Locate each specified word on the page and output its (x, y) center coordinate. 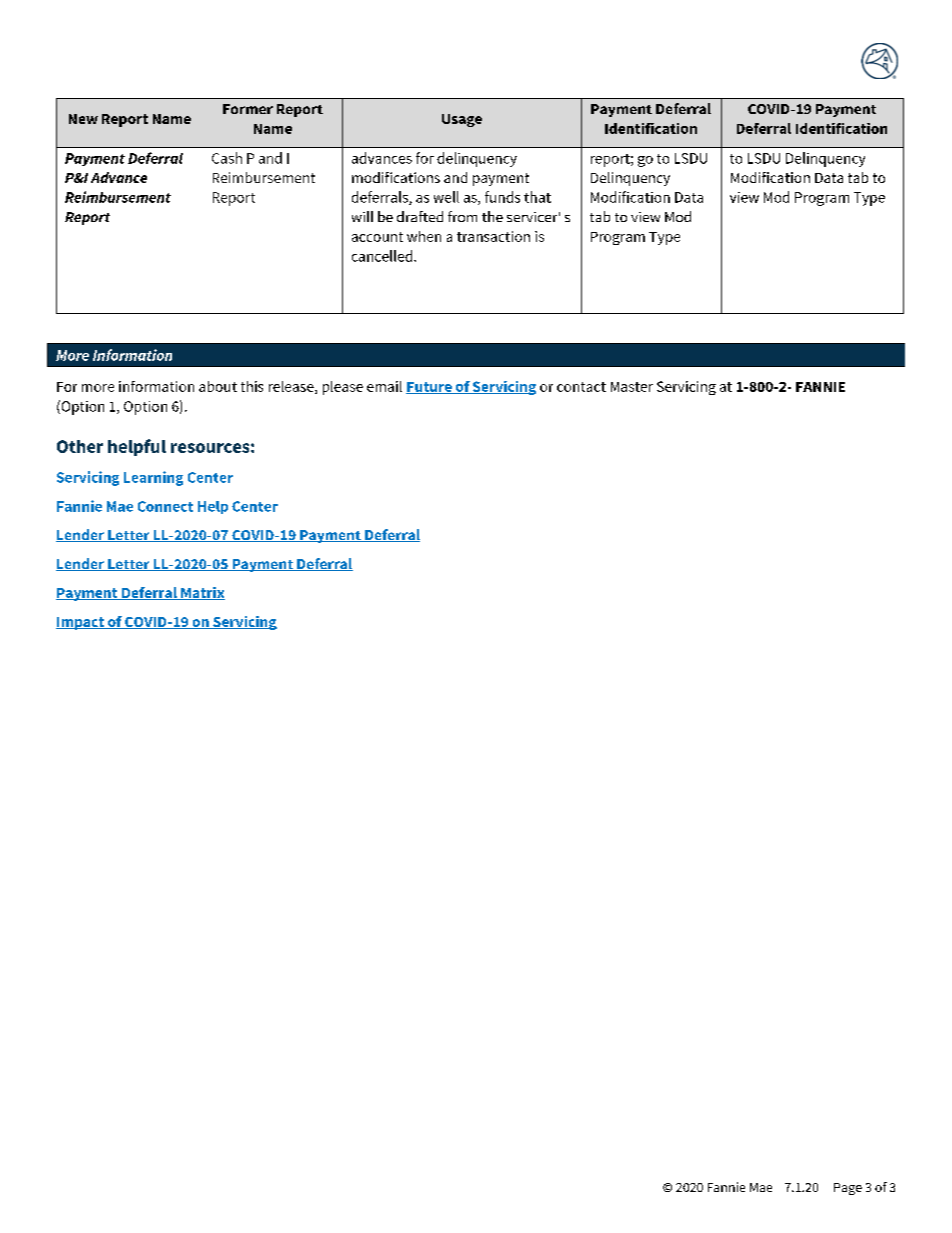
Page (848, 1189)
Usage (462, 120)
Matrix (202, 593)
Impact (81, 623)
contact (581, 387)
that (537, 197)
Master (632, 387)
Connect (165, 506)
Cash (227, 158)
